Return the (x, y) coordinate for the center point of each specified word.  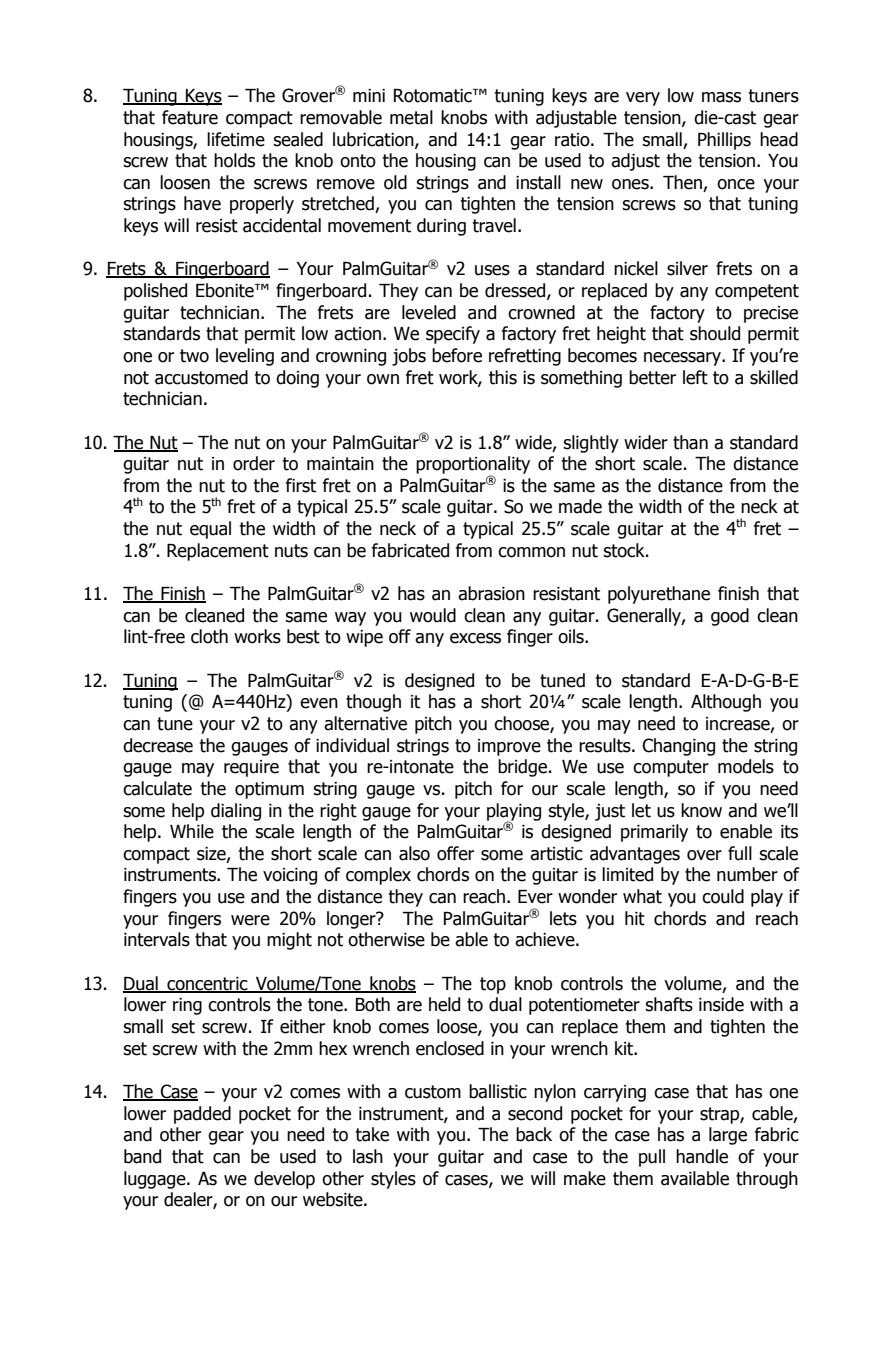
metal (411, 117)
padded (202, 1115)
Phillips (724, 141)
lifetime (236, 139)
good (730, 617)
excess (475, 638)
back (534, 1134)
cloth (209, 636)
